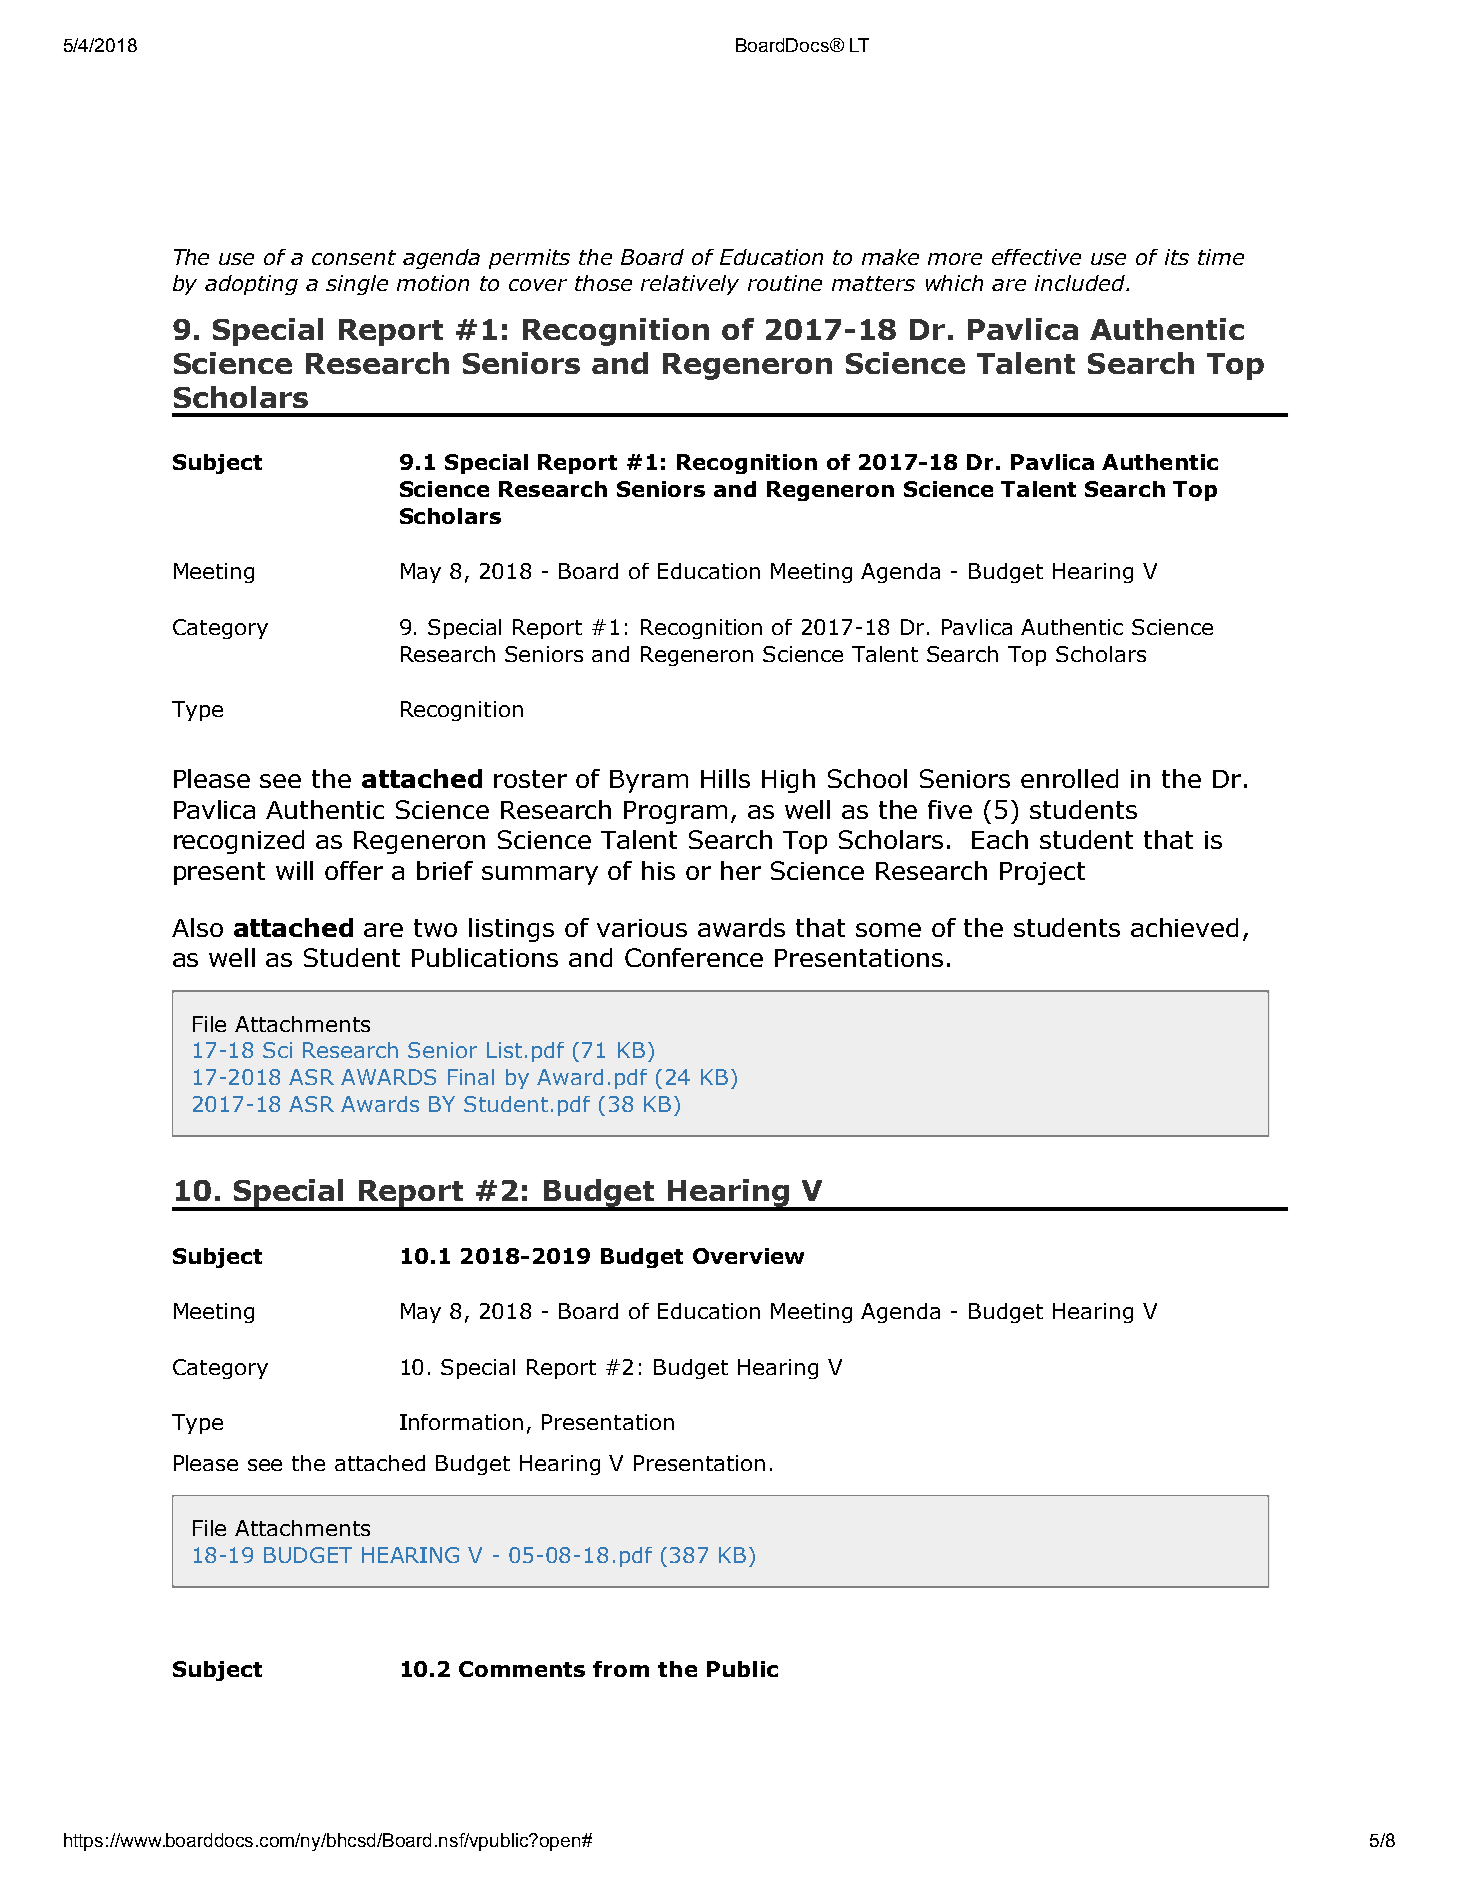 This screenshot has width=1459, height=1888. Describe the element at coordinates (239, 842) in the screenshot. I see `recognized` at that location.
